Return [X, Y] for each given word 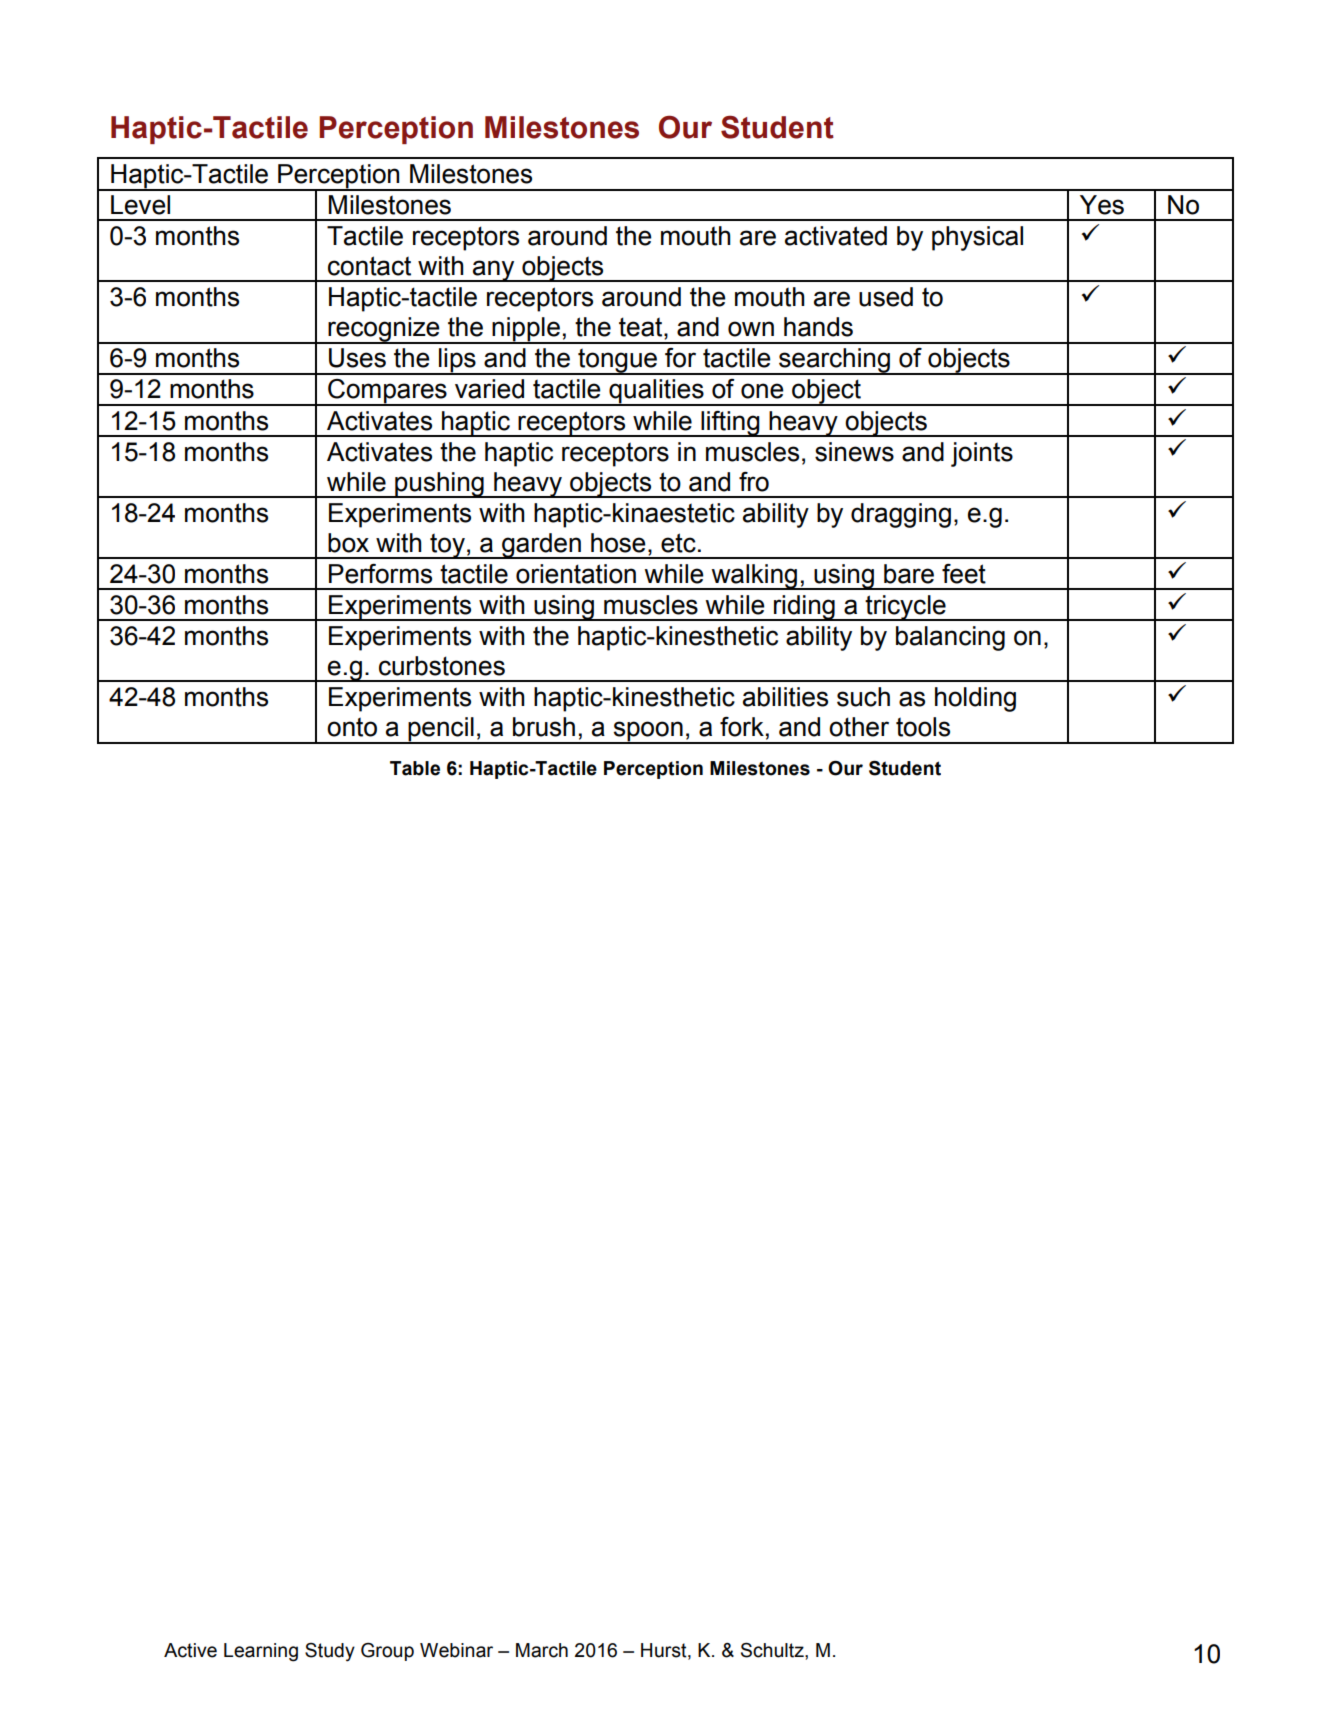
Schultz [773, 1650]
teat [642, 328]
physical [977, 238]
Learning [261, 1652]
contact [369, 266]
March [542, 1650]
